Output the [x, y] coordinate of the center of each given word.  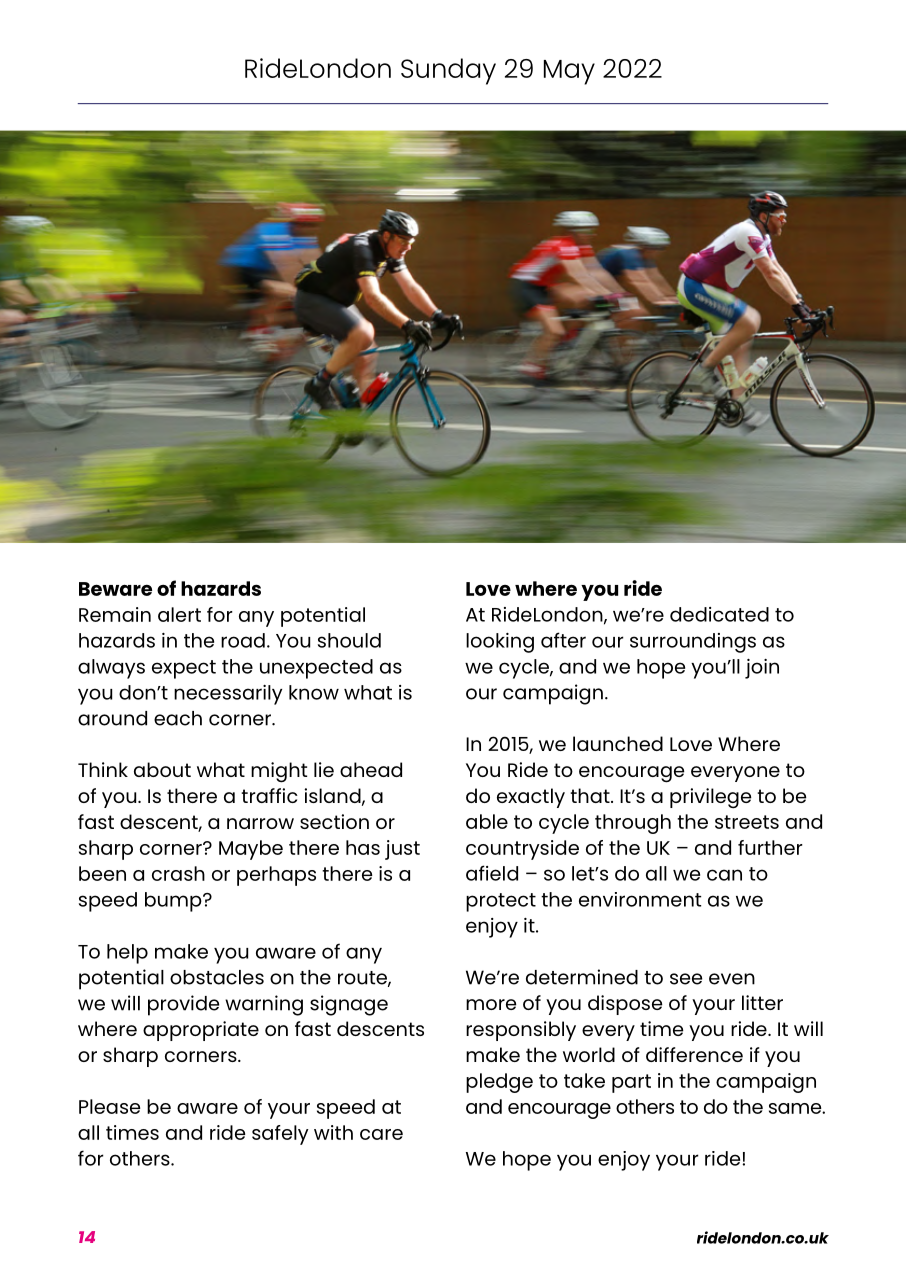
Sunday [448, 71]
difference [694, 1054]
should [349, 640]
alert [179, 614]
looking [500, 643]
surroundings [693, 643]
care [381, 1134]
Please [109, 1106]
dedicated [719, 614]
